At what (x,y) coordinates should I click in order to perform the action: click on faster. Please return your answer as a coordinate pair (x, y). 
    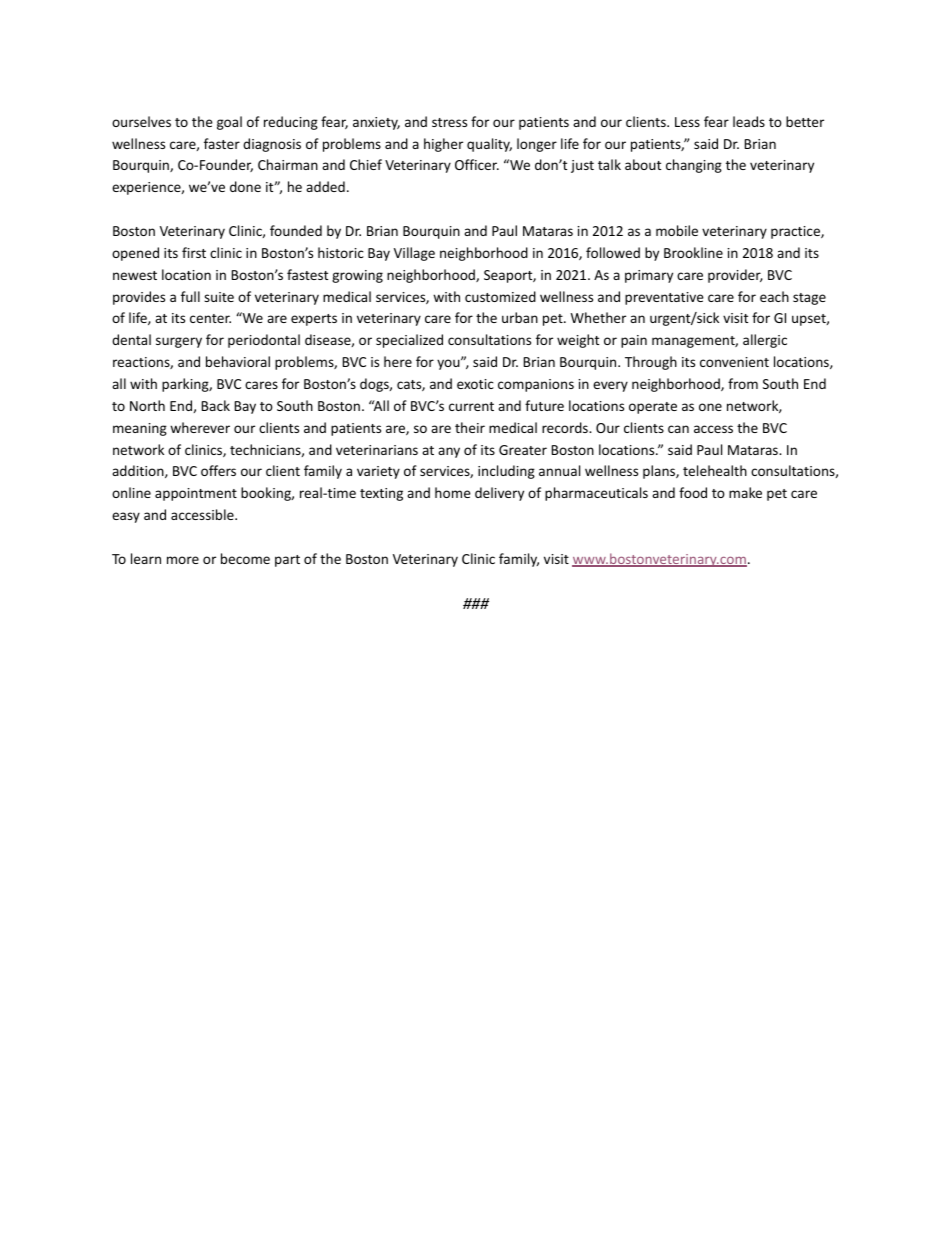
    Looking at the image, I should click on (222, 143).
